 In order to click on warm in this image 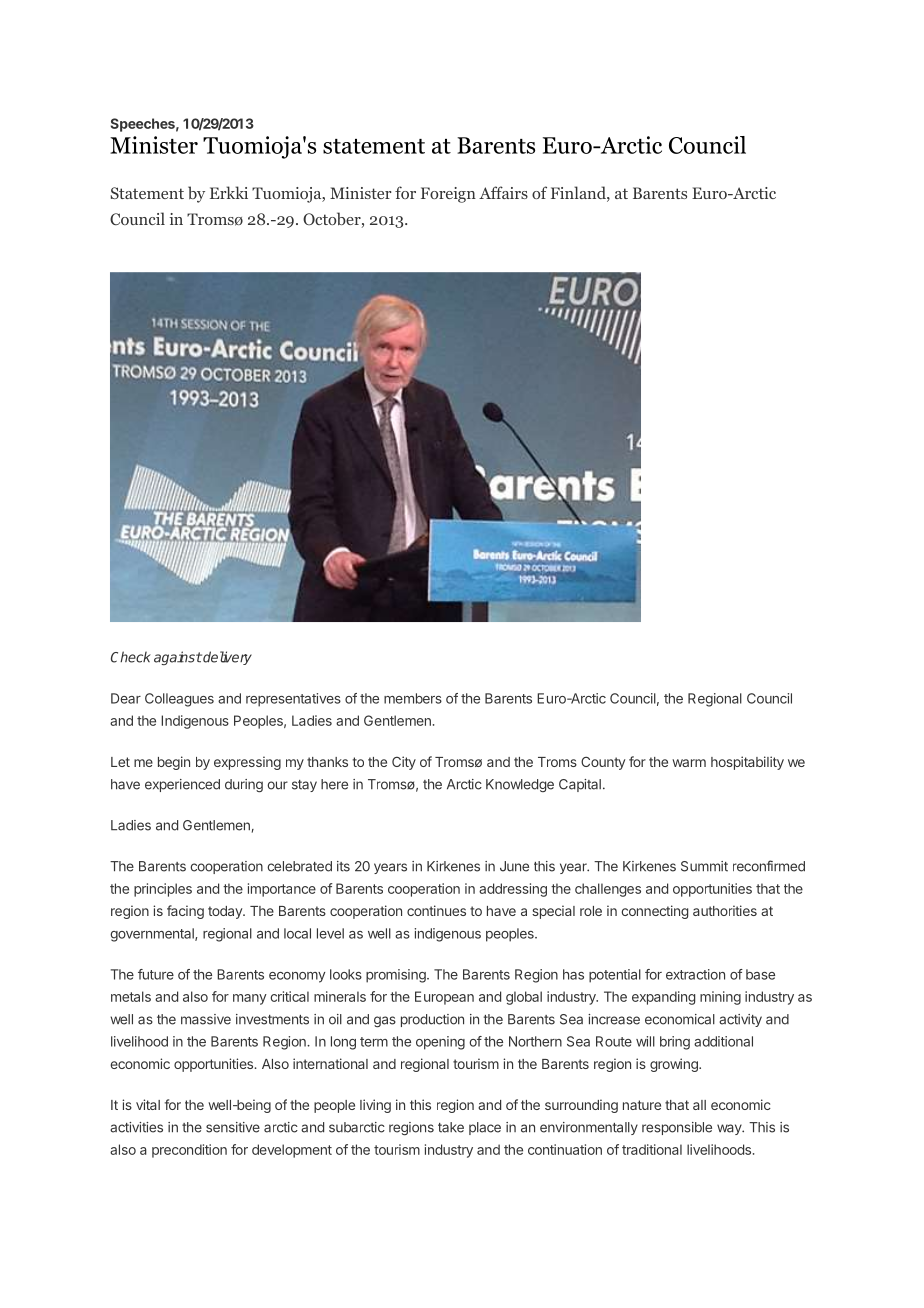, I will do `click(689, 763)`.
